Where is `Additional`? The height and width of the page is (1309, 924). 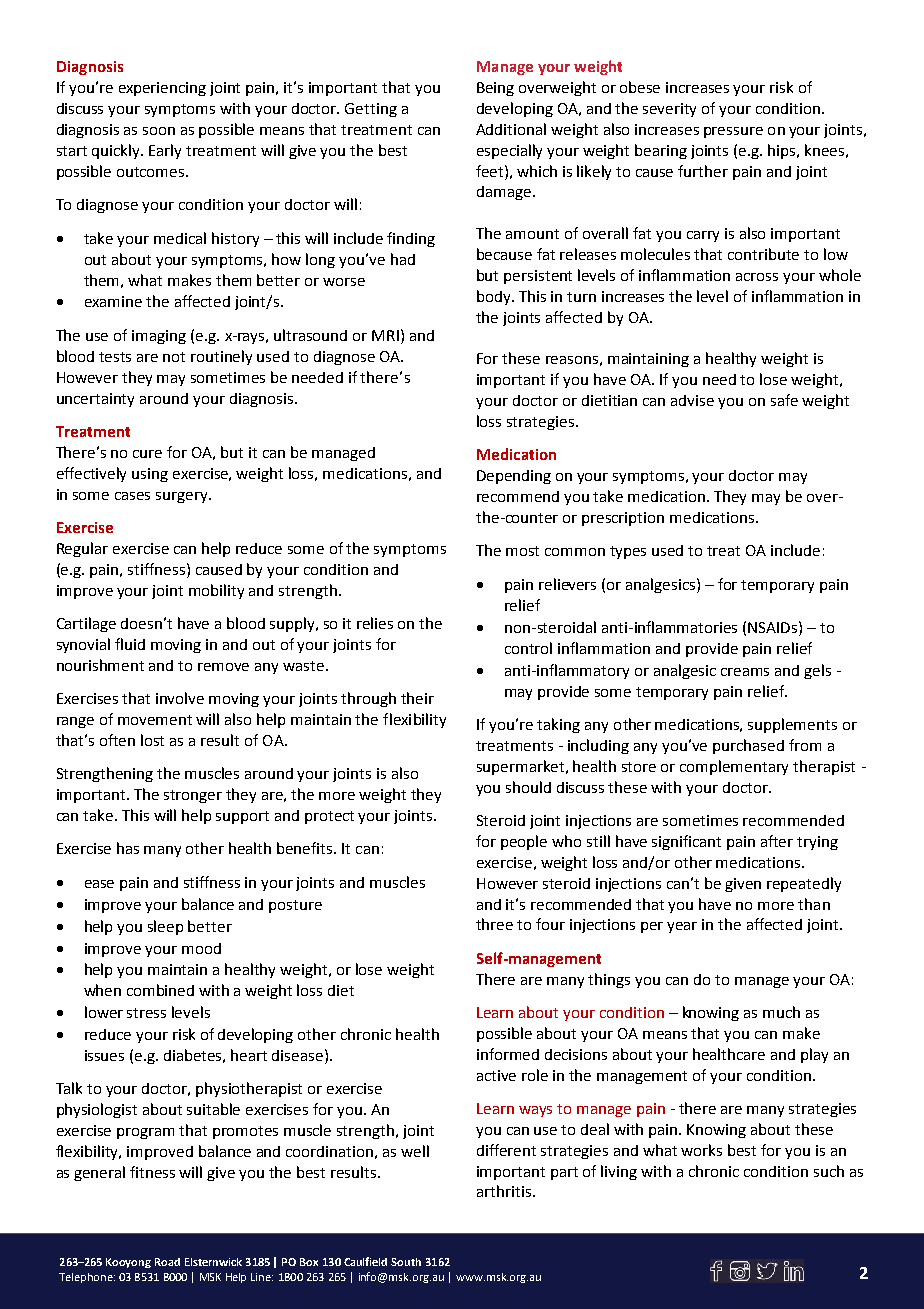 Additional is located at coordinates (511, 129).
